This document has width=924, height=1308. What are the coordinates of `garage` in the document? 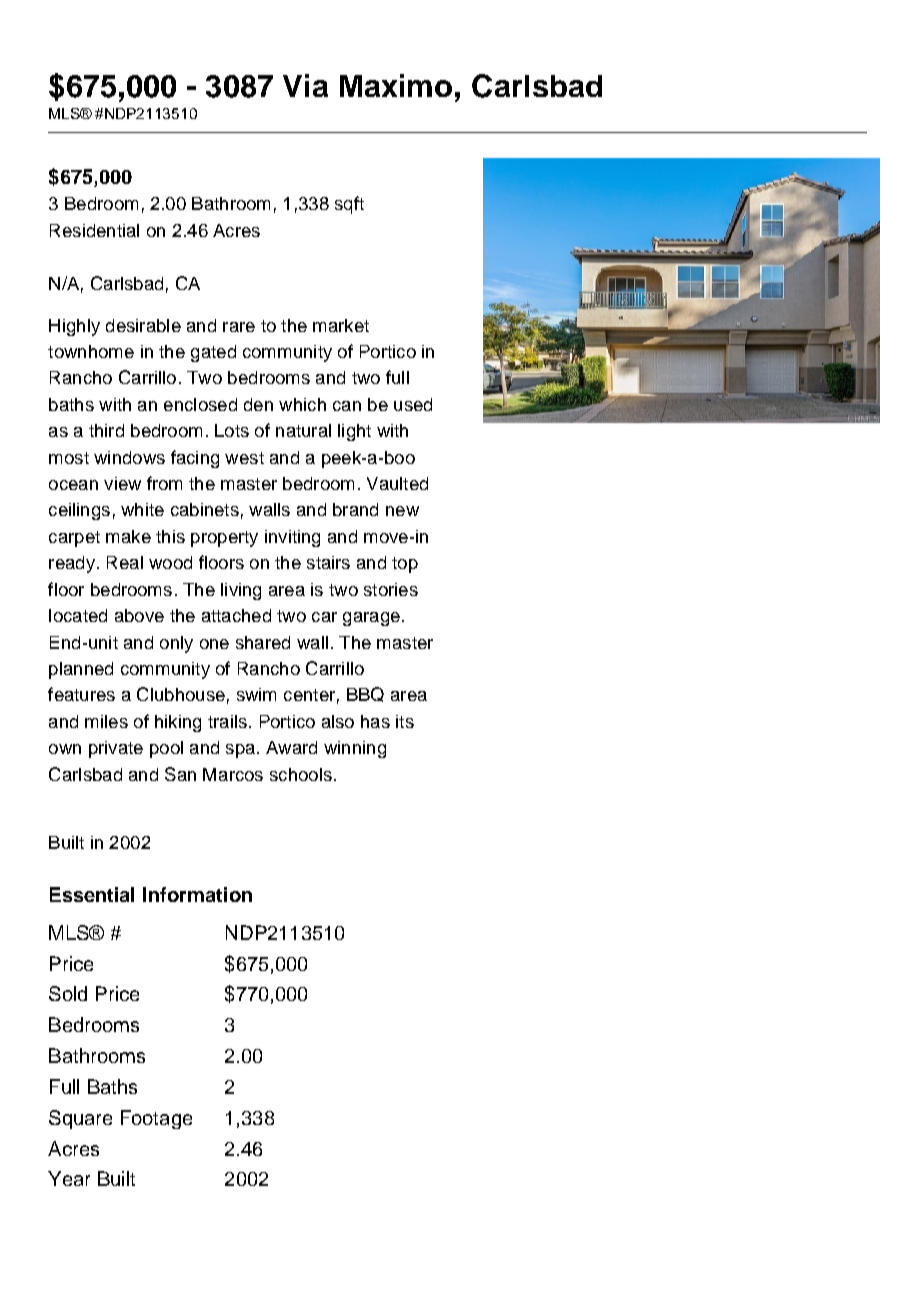 It's located at (371, 619).
